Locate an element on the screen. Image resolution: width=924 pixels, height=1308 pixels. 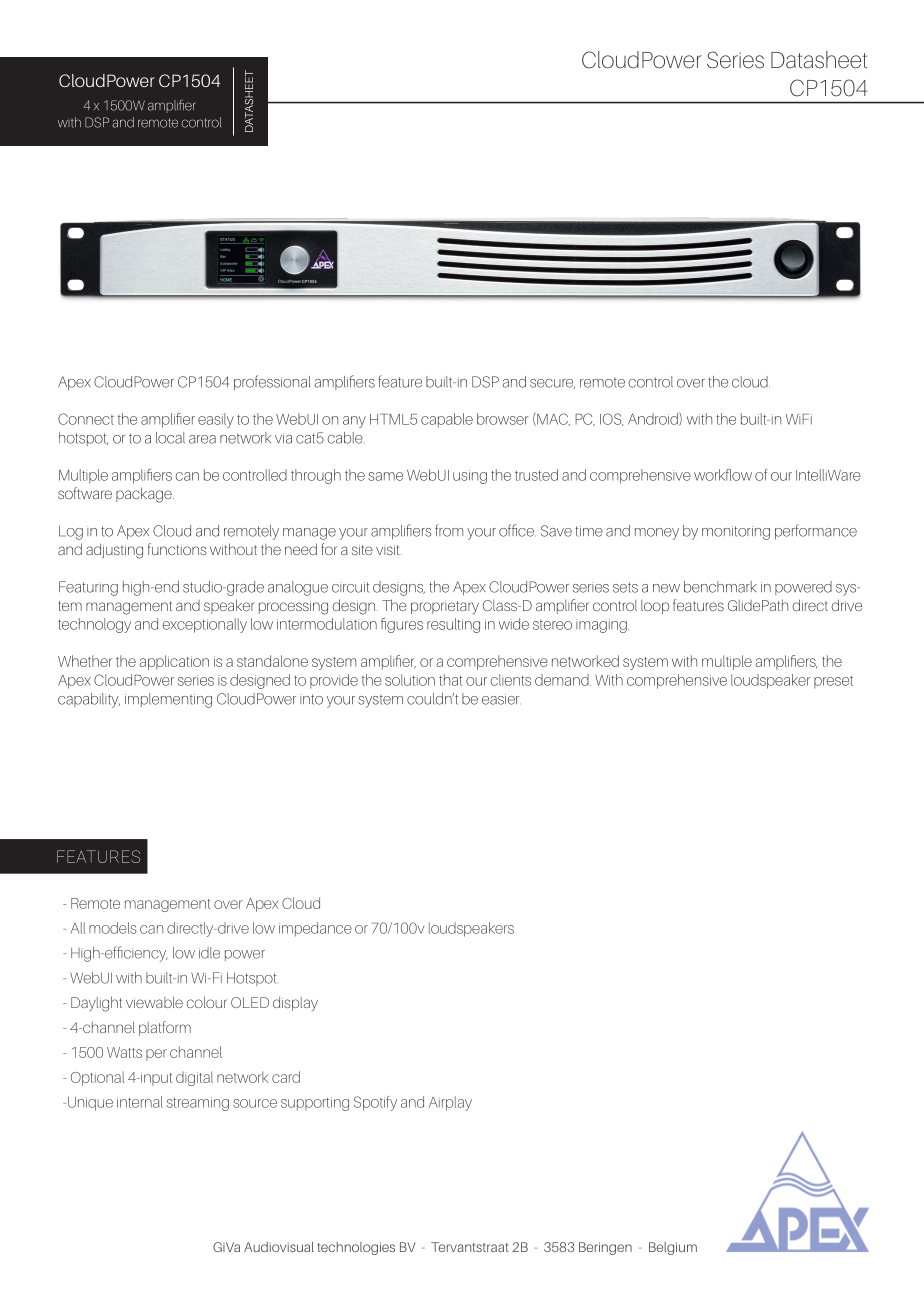
Audiovisual is located at coordinates (279, 1247).
